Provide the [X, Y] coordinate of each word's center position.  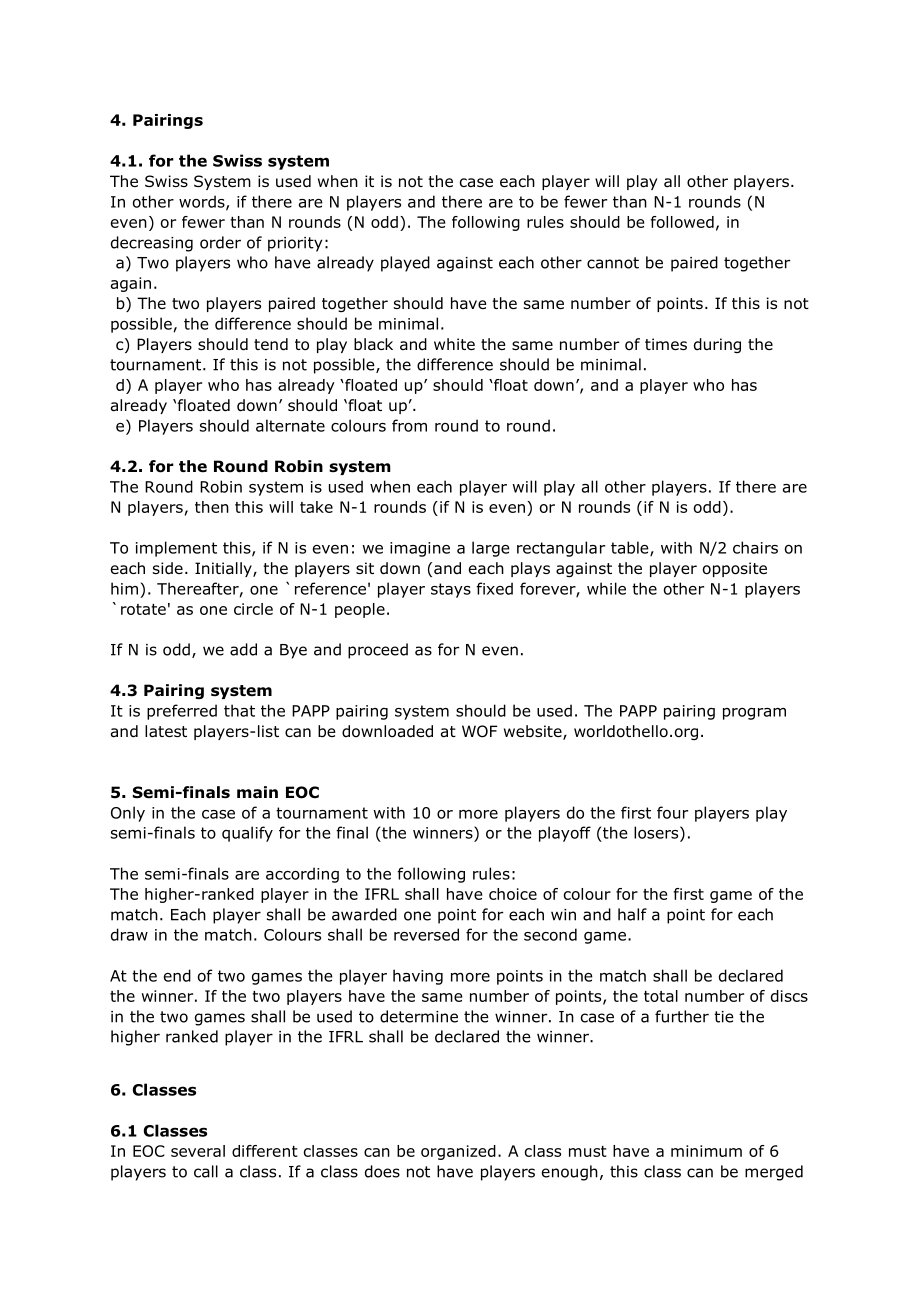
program [754, 714]
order [220, 242]
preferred [182, 712]
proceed [378, 651]
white [454, 344]
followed [682, 222]
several [198, 1151]
